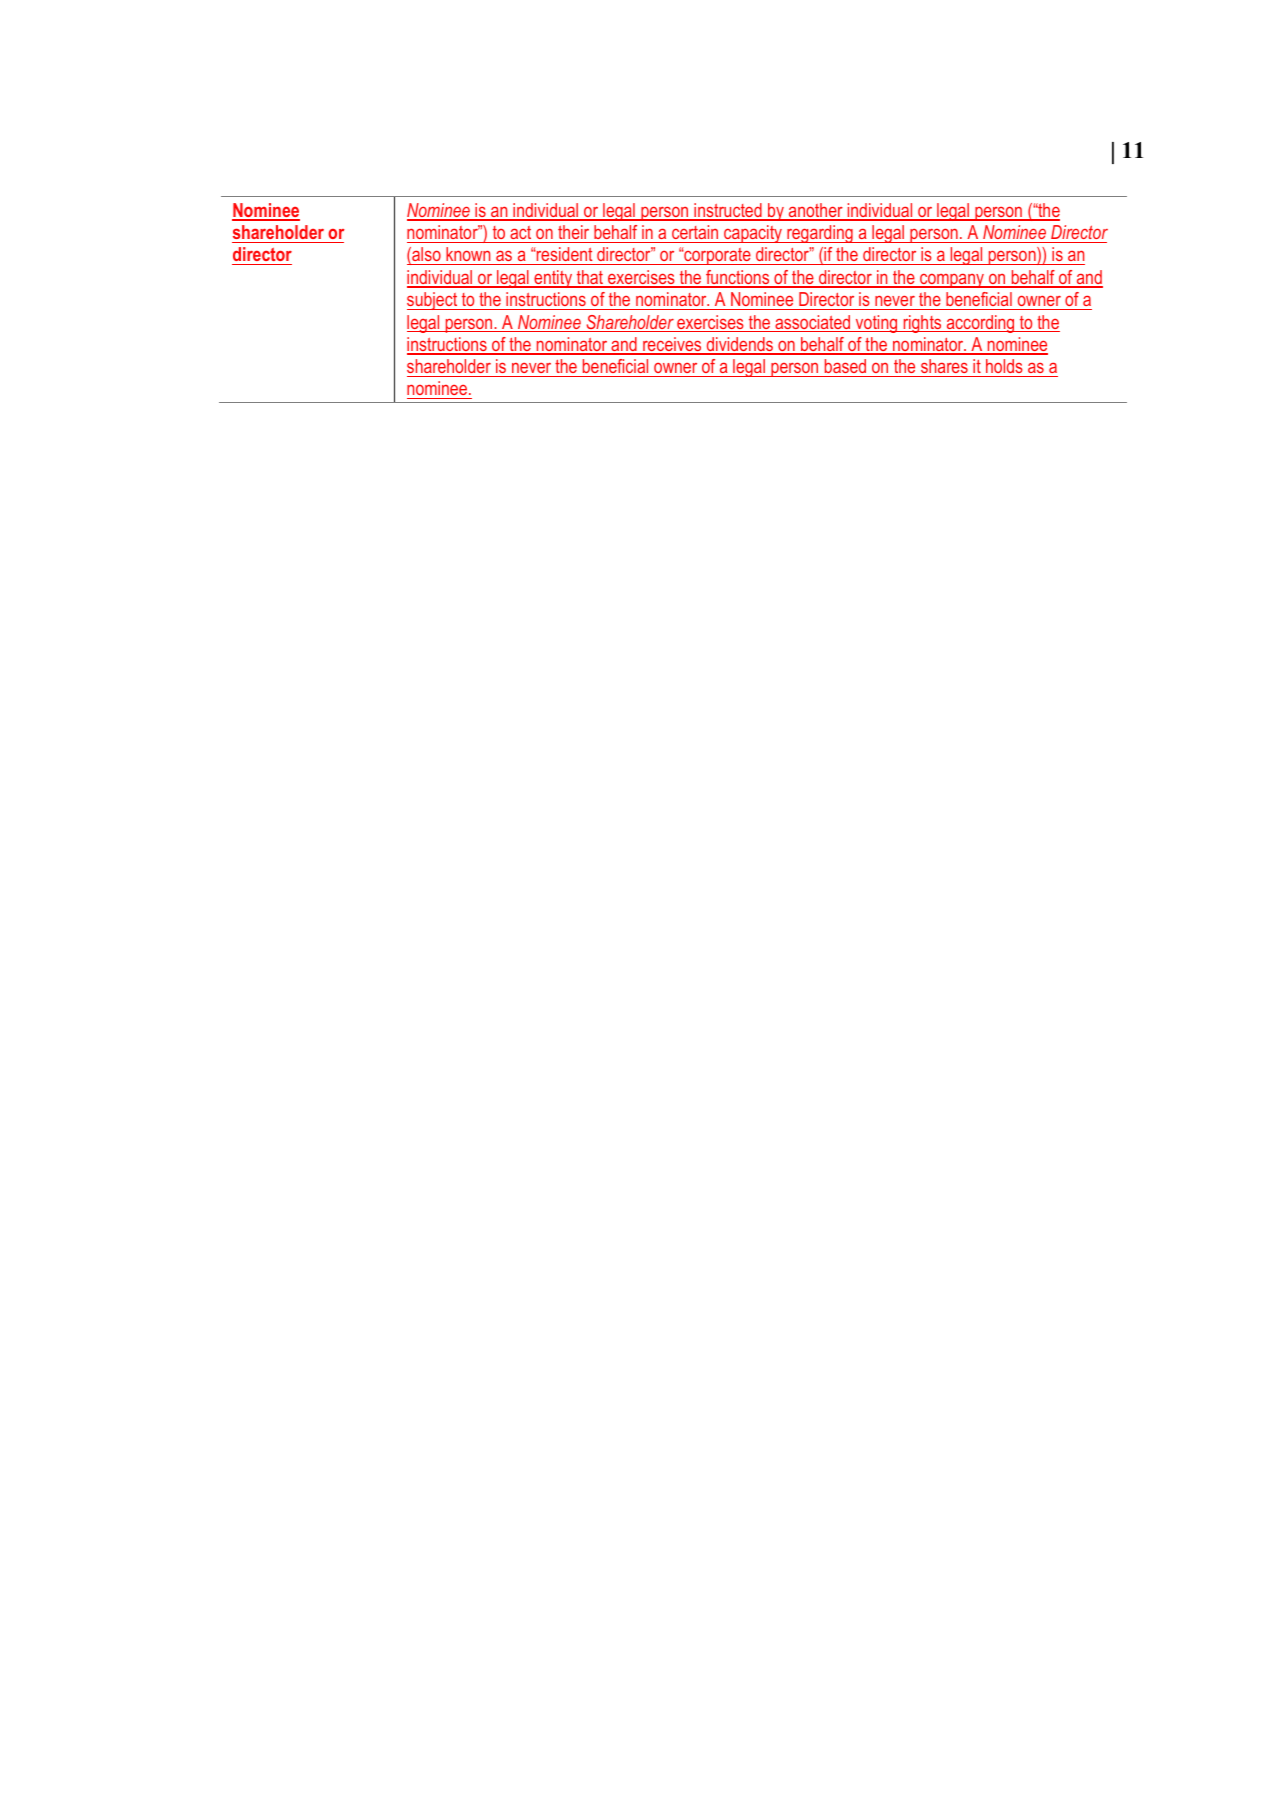  I want to click on instructed, so click(728, 211).
